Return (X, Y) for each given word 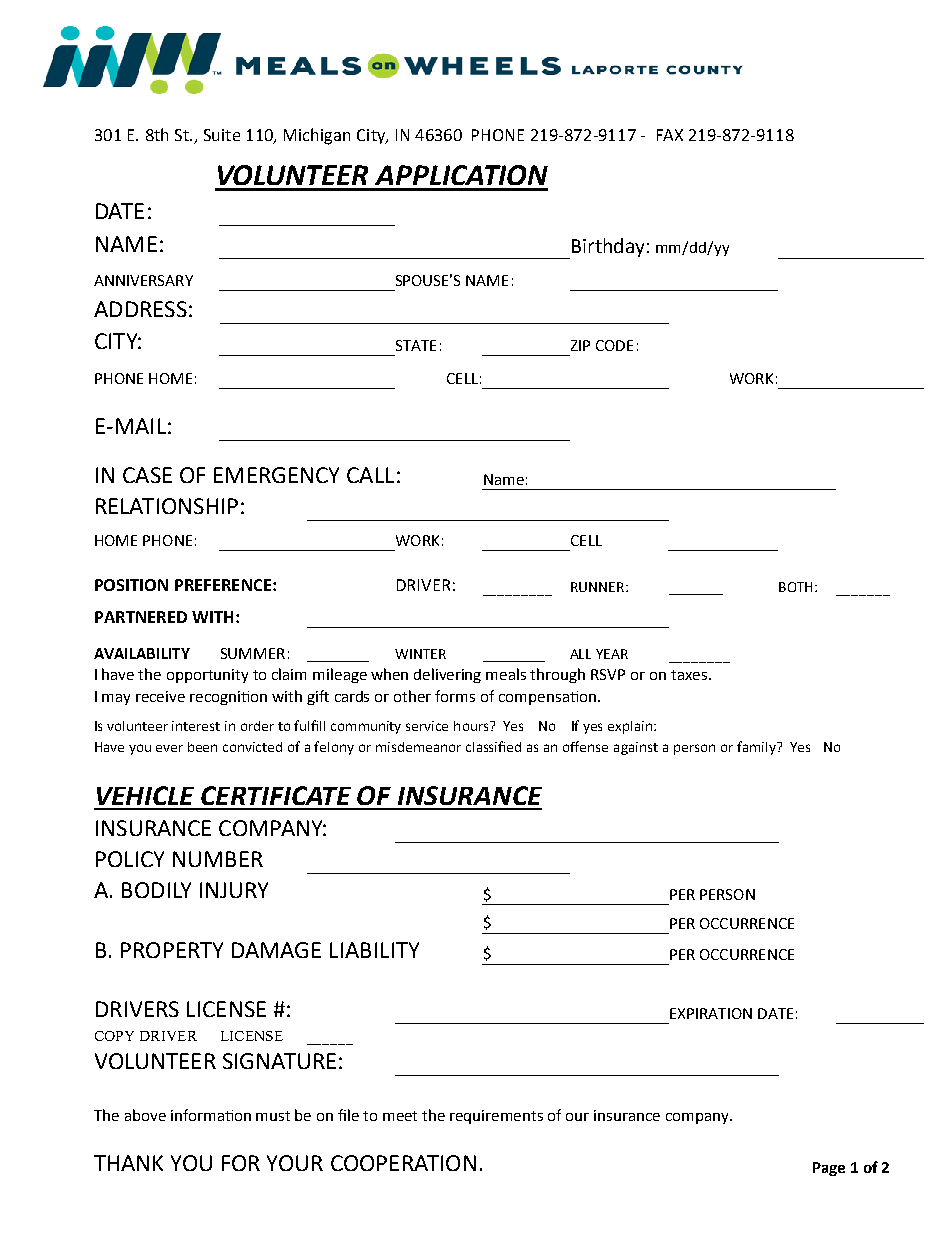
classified (493, 746)
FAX (670, 135)
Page (829, 1169)
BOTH (795, 587)
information (211, 1115)
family (757, 748)
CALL (370, 475)
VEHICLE (145, 795)
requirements (496, 1117)
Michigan (317, 136)
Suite (222, 135)
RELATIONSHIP (167, 506)
